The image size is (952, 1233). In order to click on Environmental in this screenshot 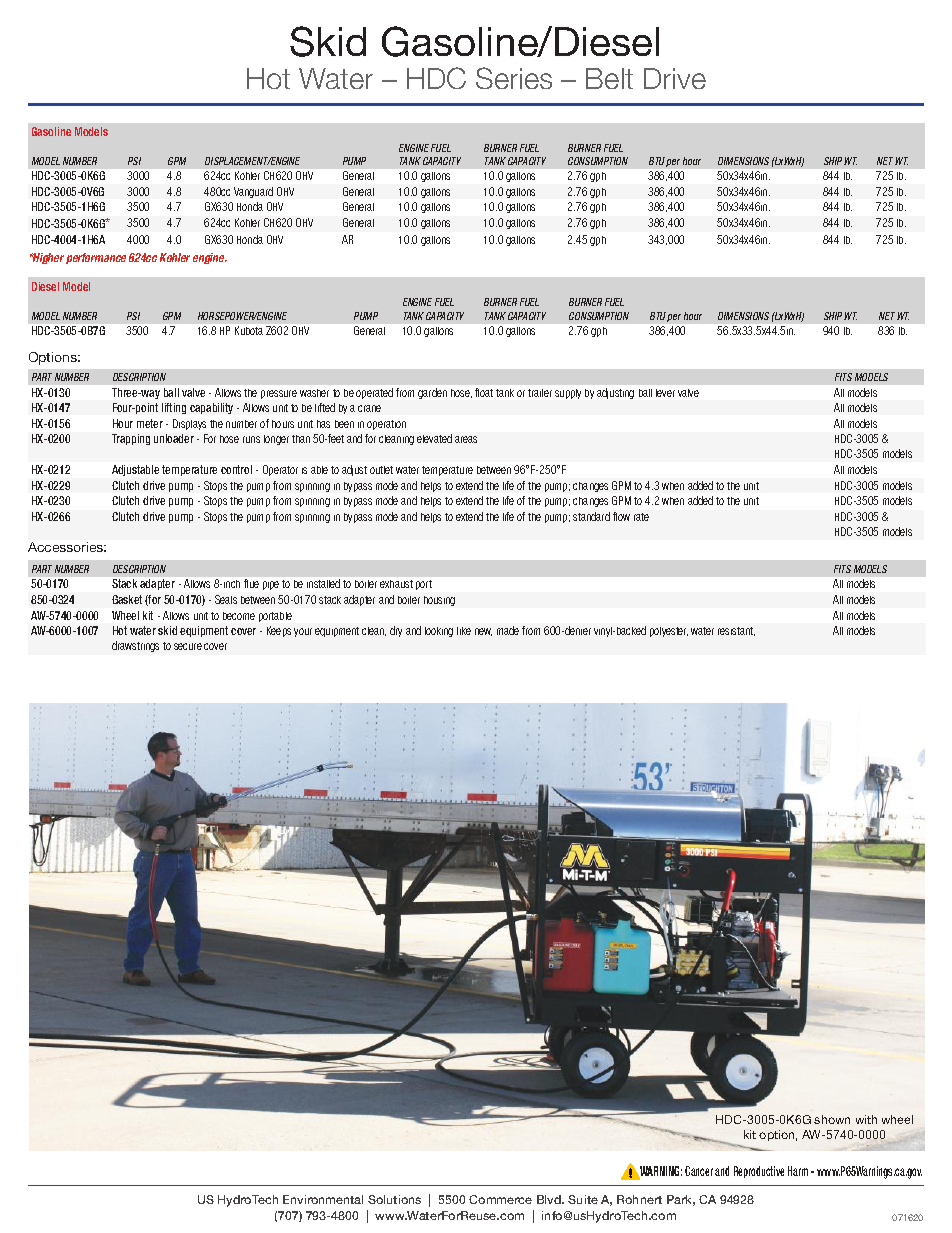, I will do `click(323, 1199)`.
